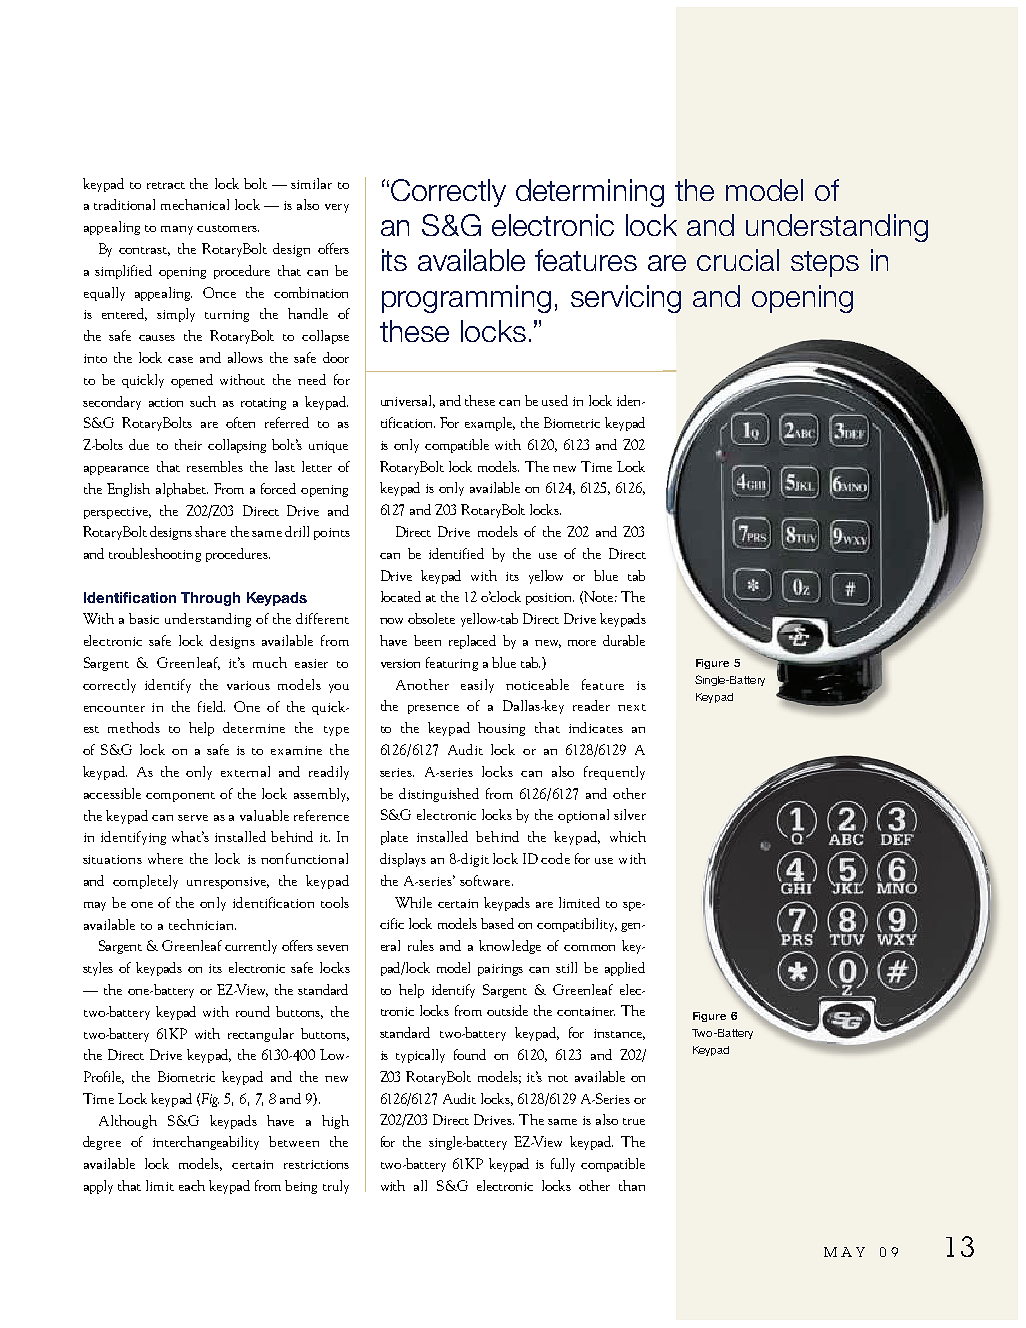  I want to click on crucial, so click(738, 260).
